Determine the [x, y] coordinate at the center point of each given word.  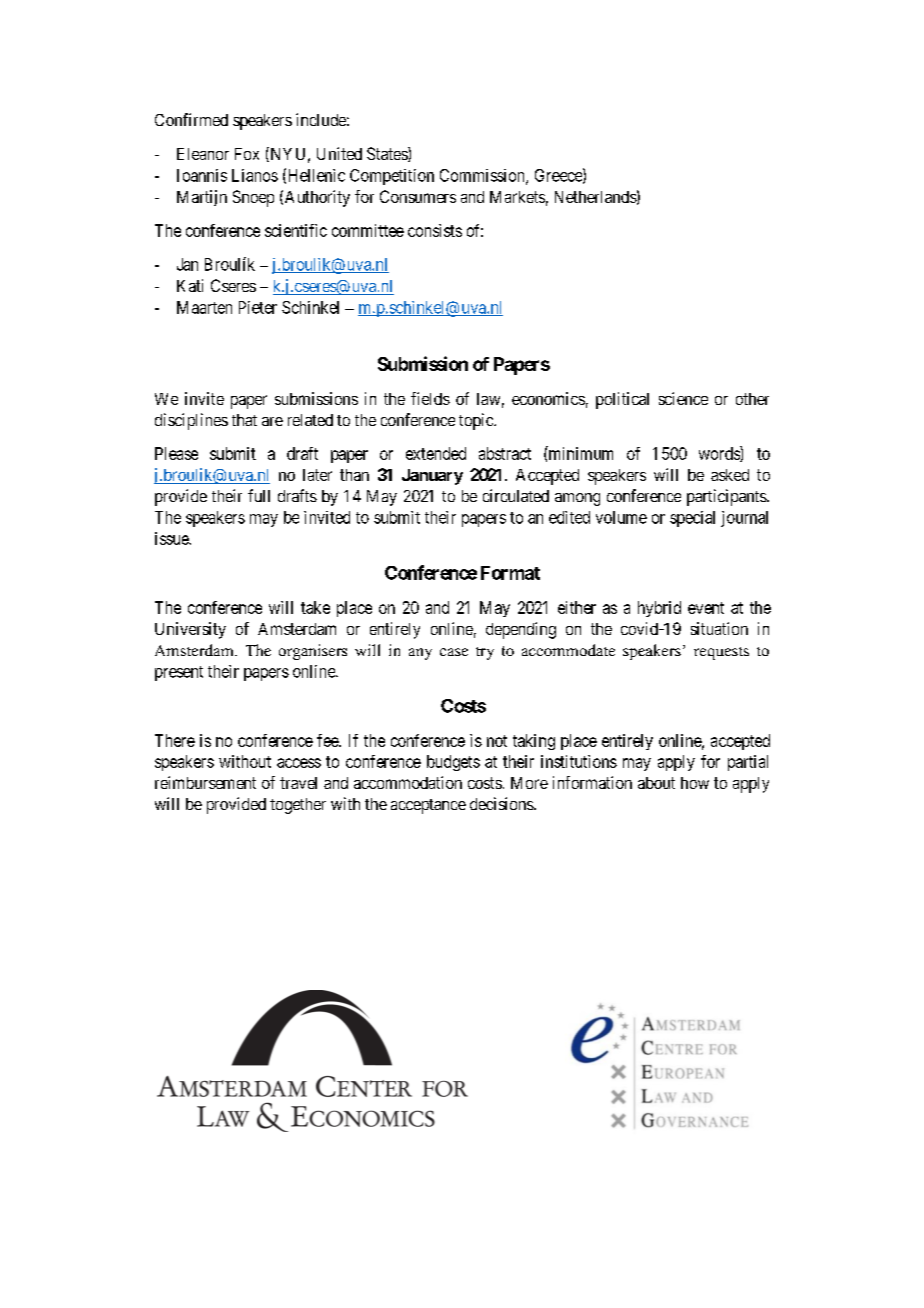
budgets [453, 763]
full [259, 495]
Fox [247, 154]
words [720, 454]
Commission [483, 176]
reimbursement [205, 782]
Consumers [418, 196]
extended [436, 453]
